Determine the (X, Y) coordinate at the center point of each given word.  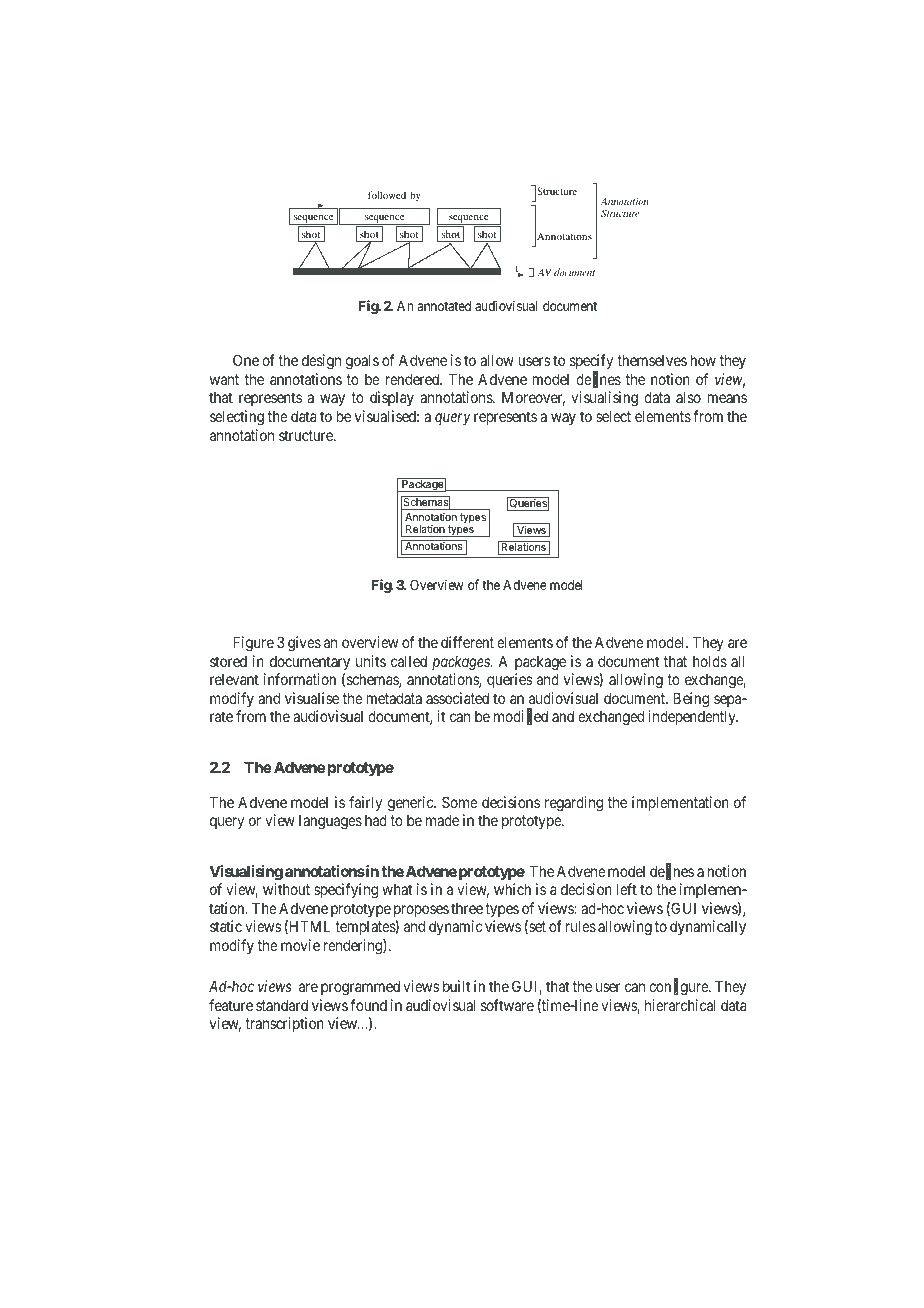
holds (710, 661)
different (467, 642)
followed (387, 195)
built (456, 986)
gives (304, 644)
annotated (444, 306)
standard (282, 1005)
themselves (652, 360)
